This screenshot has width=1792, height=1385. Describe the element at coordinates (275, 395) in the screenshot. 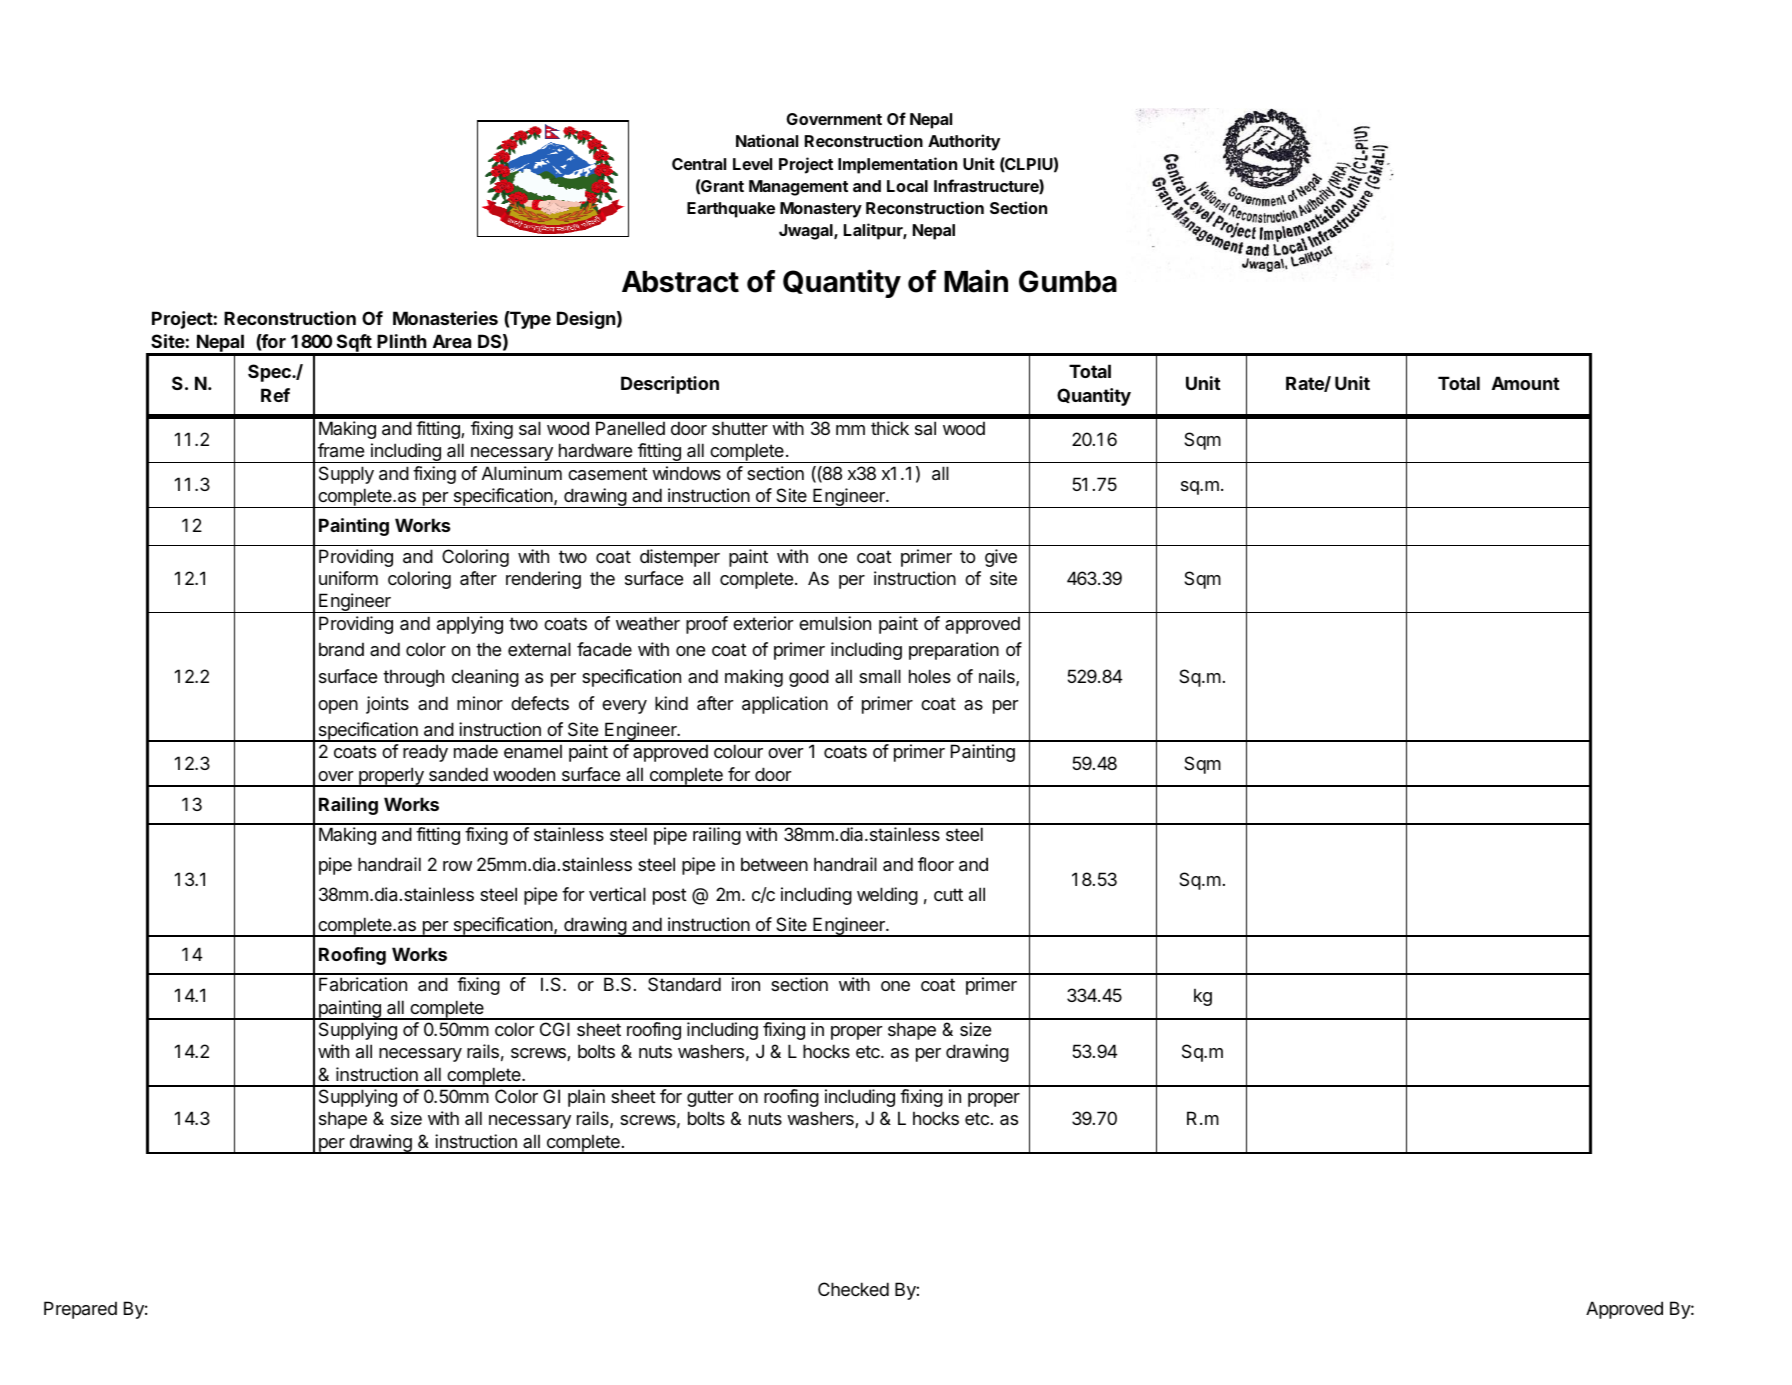

I see `Ref` at that location.
